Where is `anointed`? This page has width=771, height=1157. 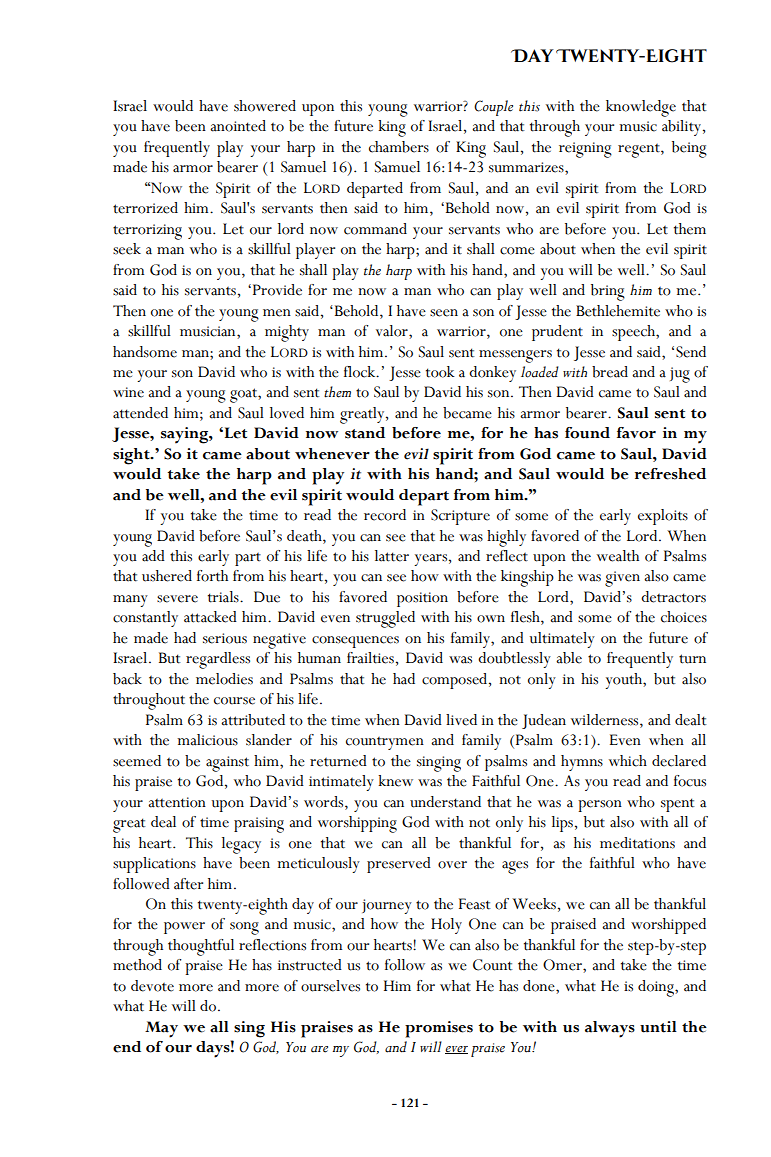
anointed is located at coordinates (238, 126).
